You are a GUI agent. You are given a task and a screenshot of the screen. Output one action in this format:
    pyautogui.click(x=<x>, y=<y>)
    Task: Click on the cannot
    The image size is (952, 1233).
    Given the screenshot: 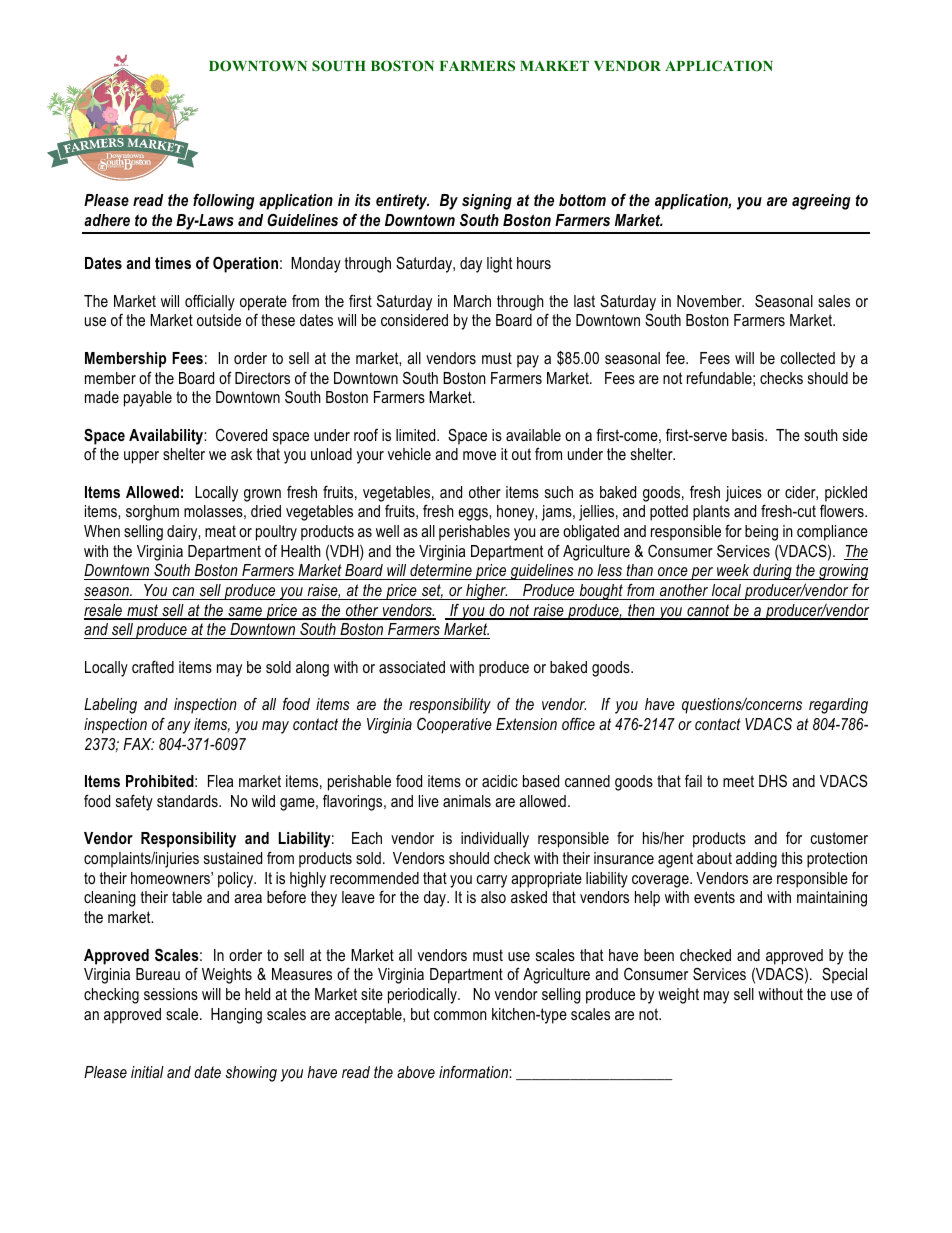 What is the action you would take?
    pyautogui.click(x=708, y=611)
